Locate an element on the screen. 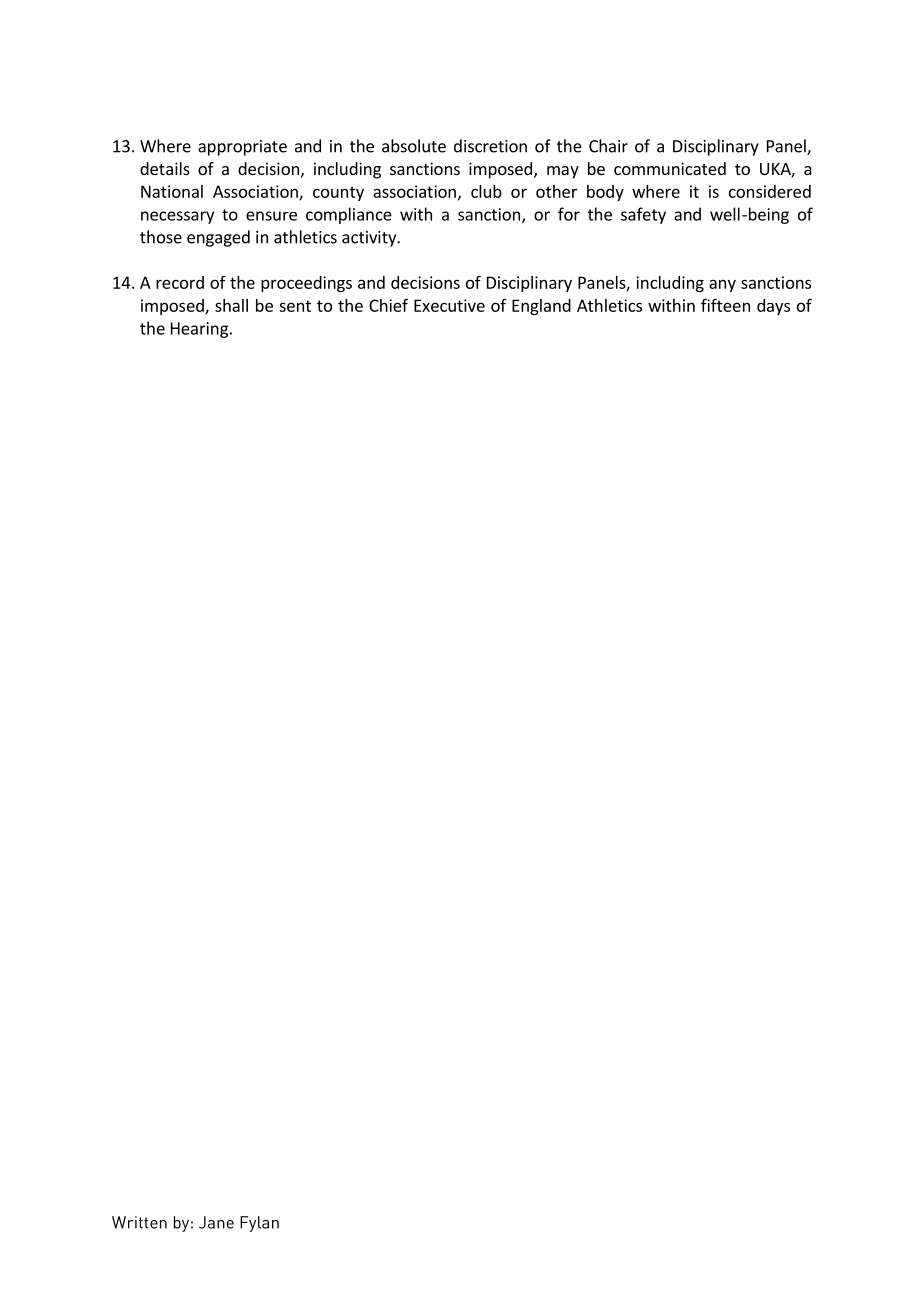 This screenshot has width=924, height=1308. Chair is located at coordinates (608, 146).
